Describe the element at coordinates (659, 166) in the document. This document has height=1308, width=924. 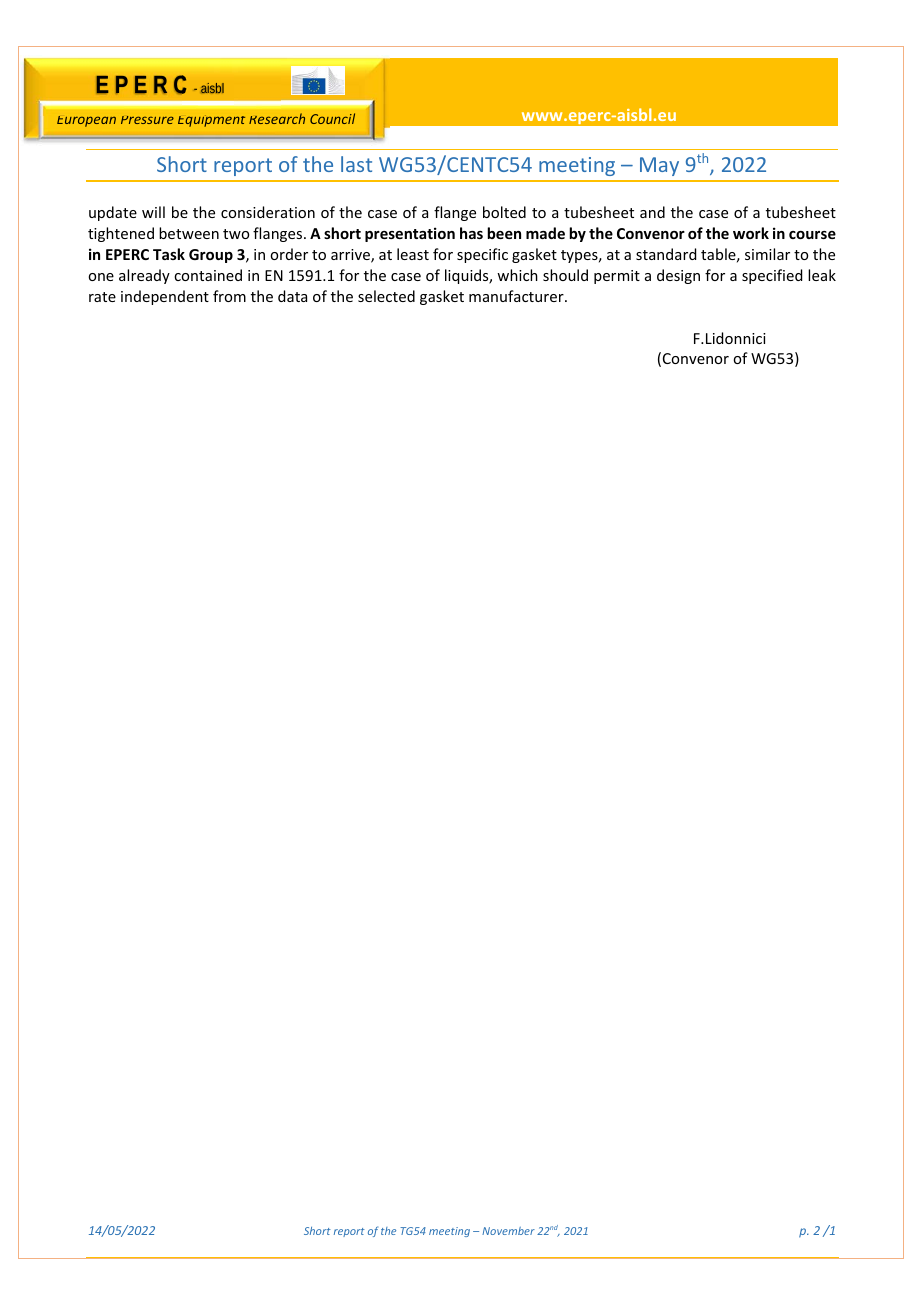
I see `May` at that location.
